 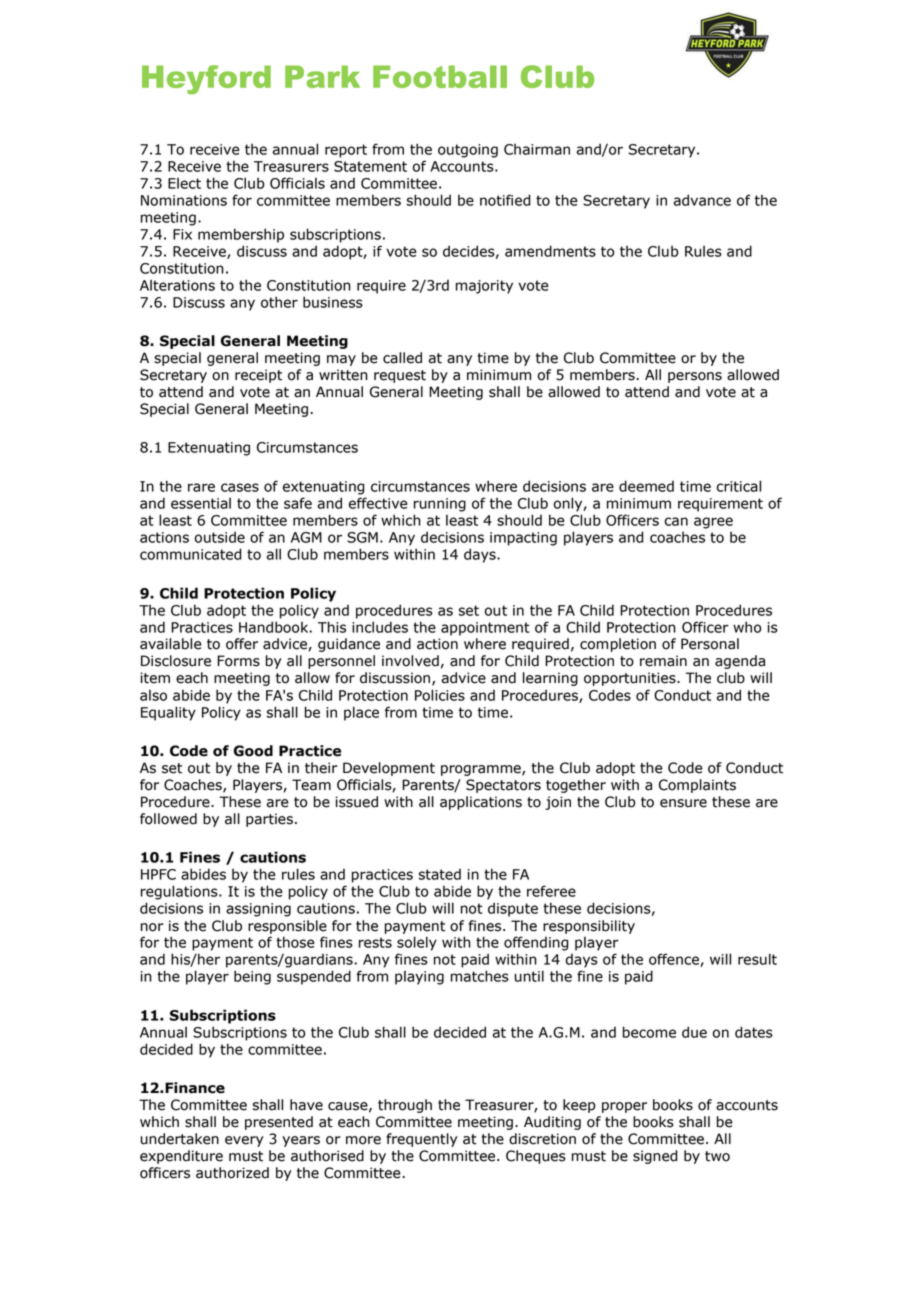 What do you see at coordinates (702, 200) in the screenshot?
I see `advance` at bounding box center [702, 200].
